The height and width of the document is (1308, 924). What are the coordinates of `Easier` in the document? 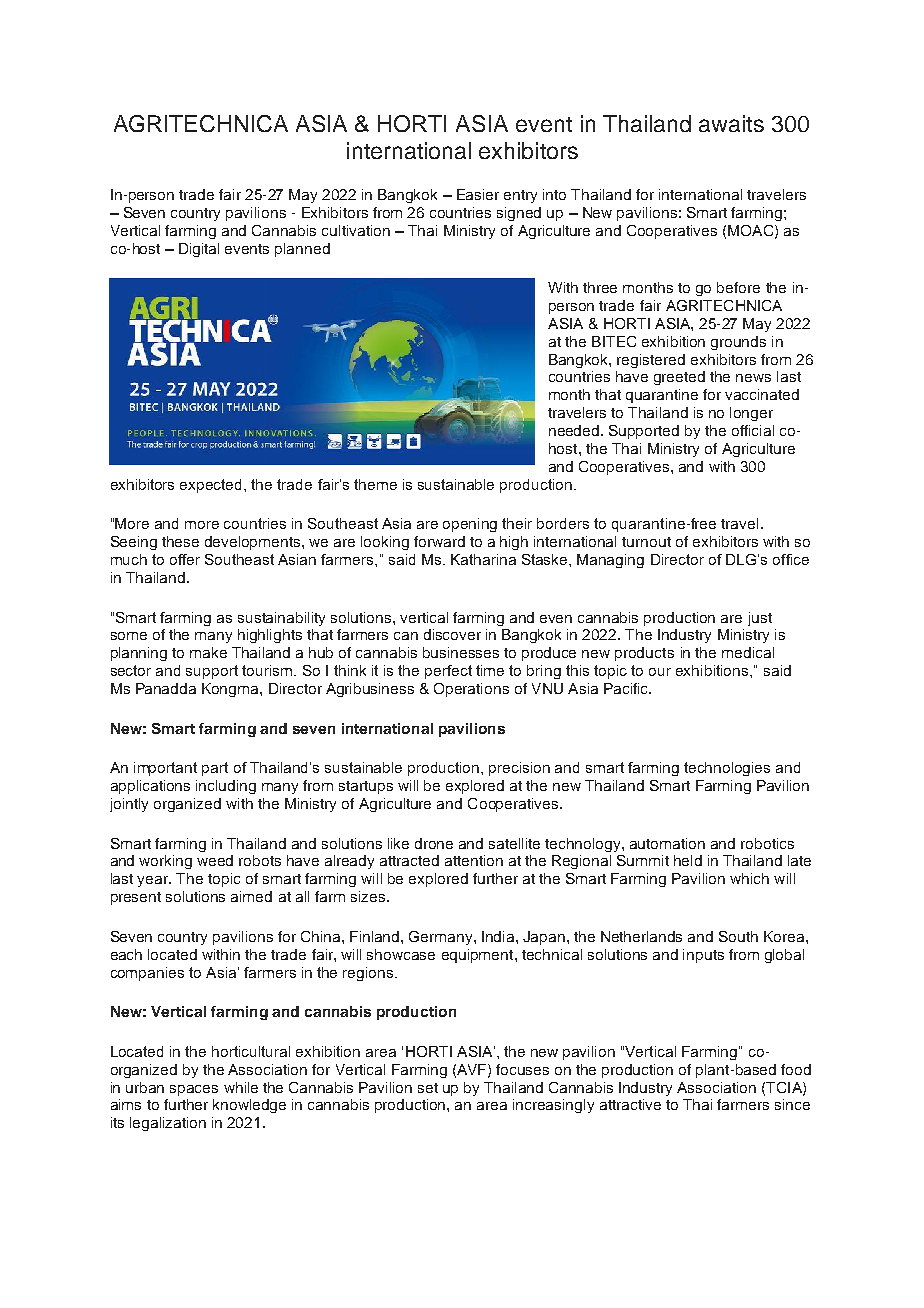 It's located at (478, 194).
